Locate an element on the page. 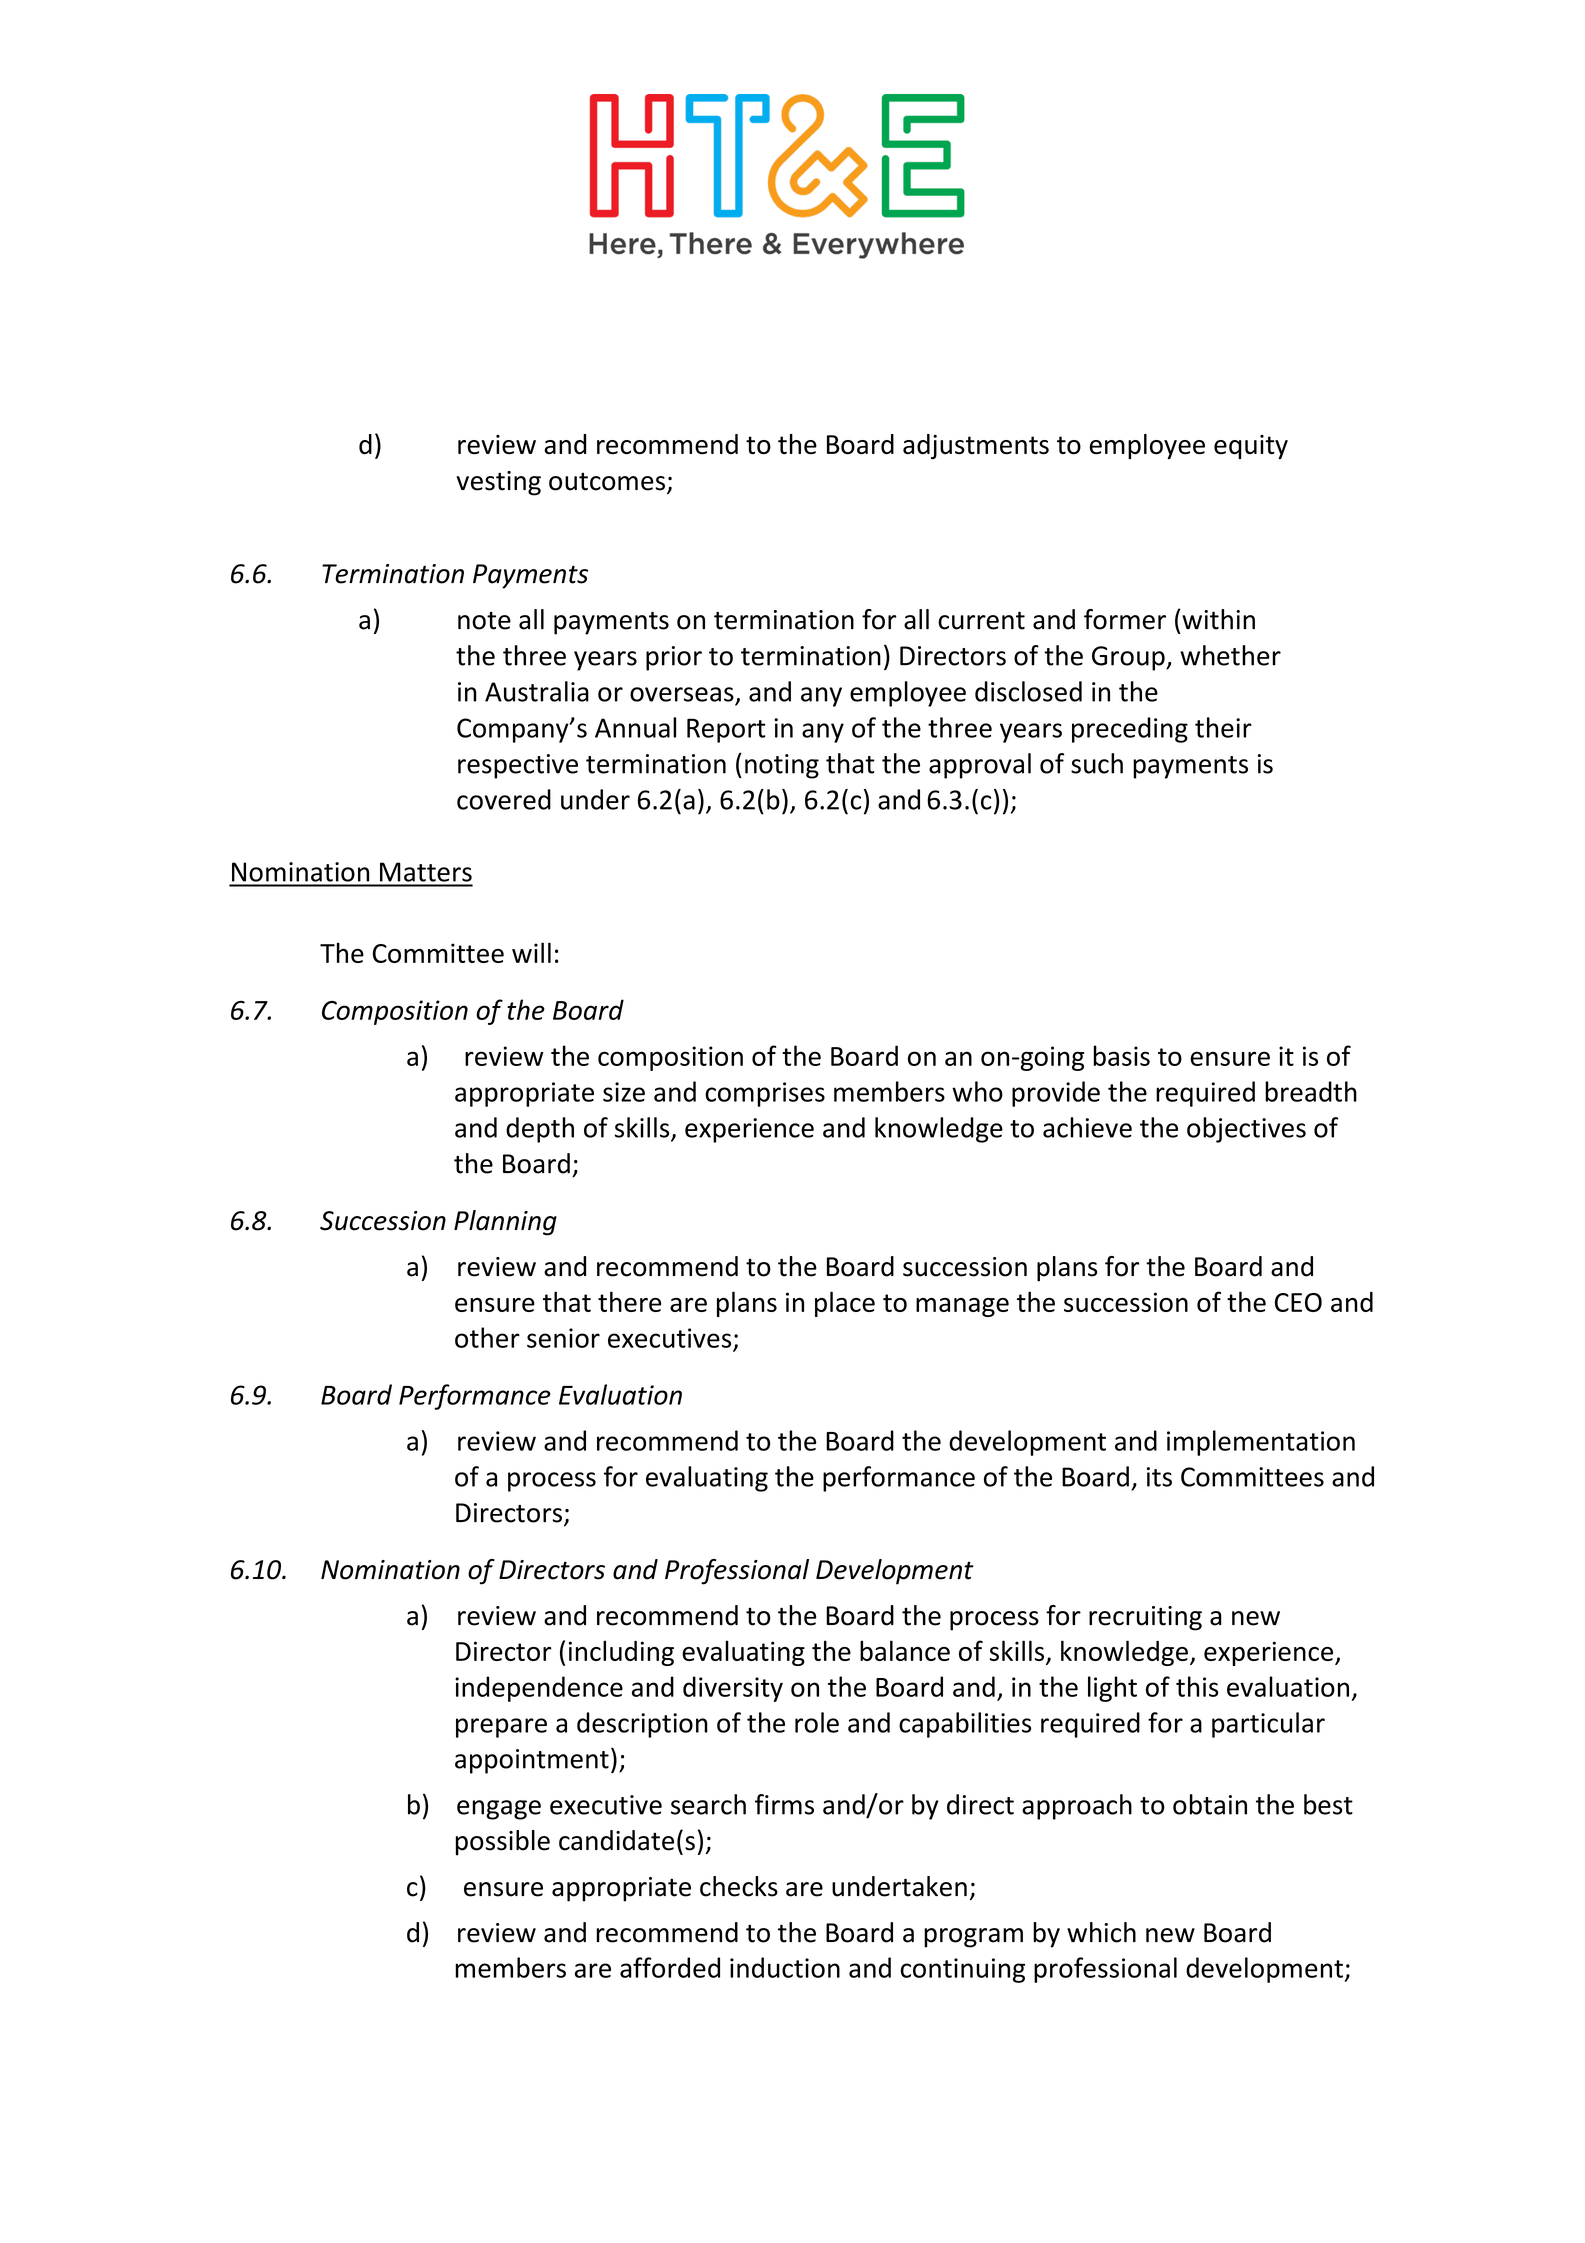 This document has height=2243, width=1585. adjustments is located at coordinates (976, 446).
